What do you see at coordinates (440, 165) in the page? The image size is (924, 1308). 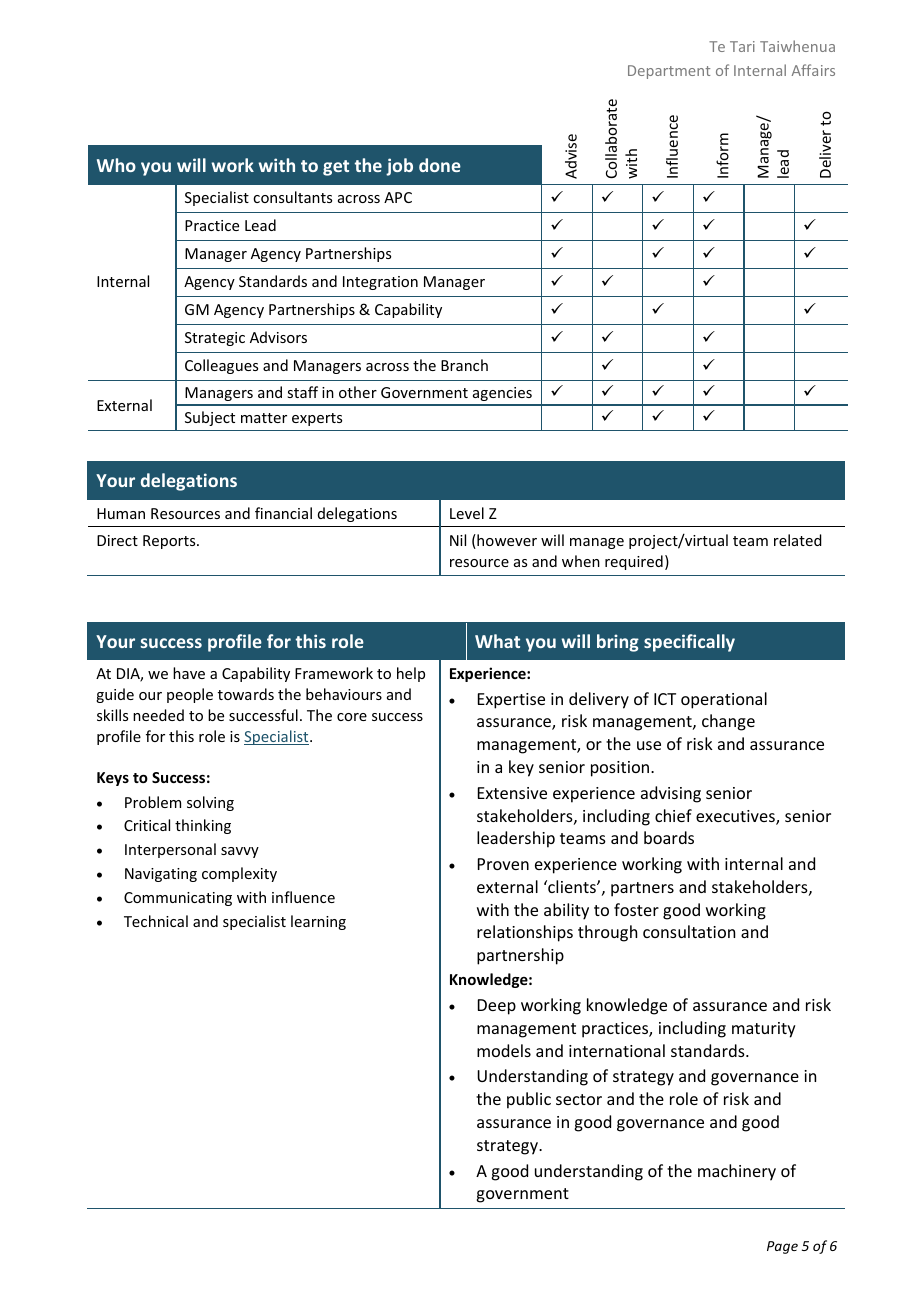 I see `done` at bounding box center [440, 165].
